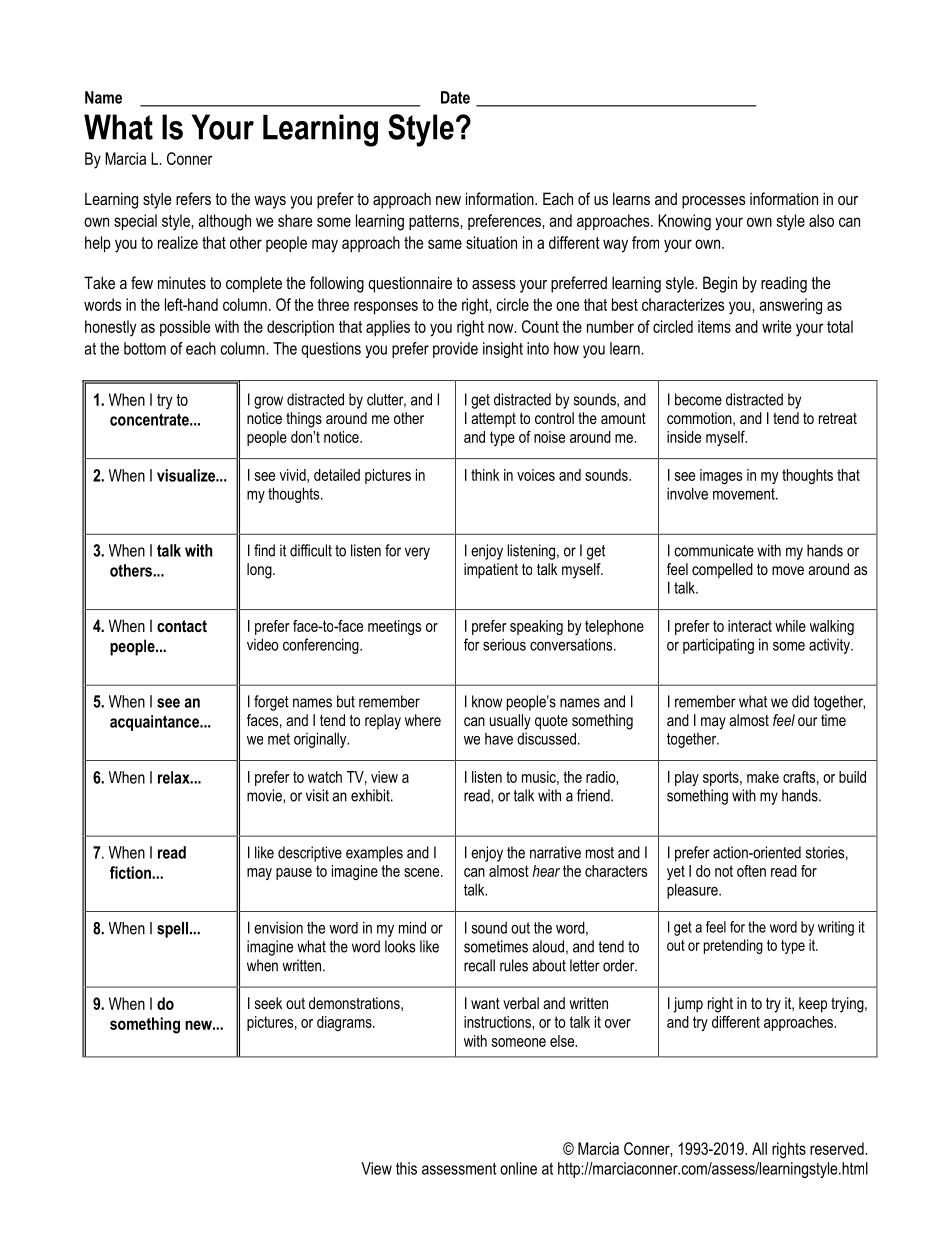 Image resolution: width=952 pixels, height=1233 pixels. I want to click on online, so click(518, 1168).
